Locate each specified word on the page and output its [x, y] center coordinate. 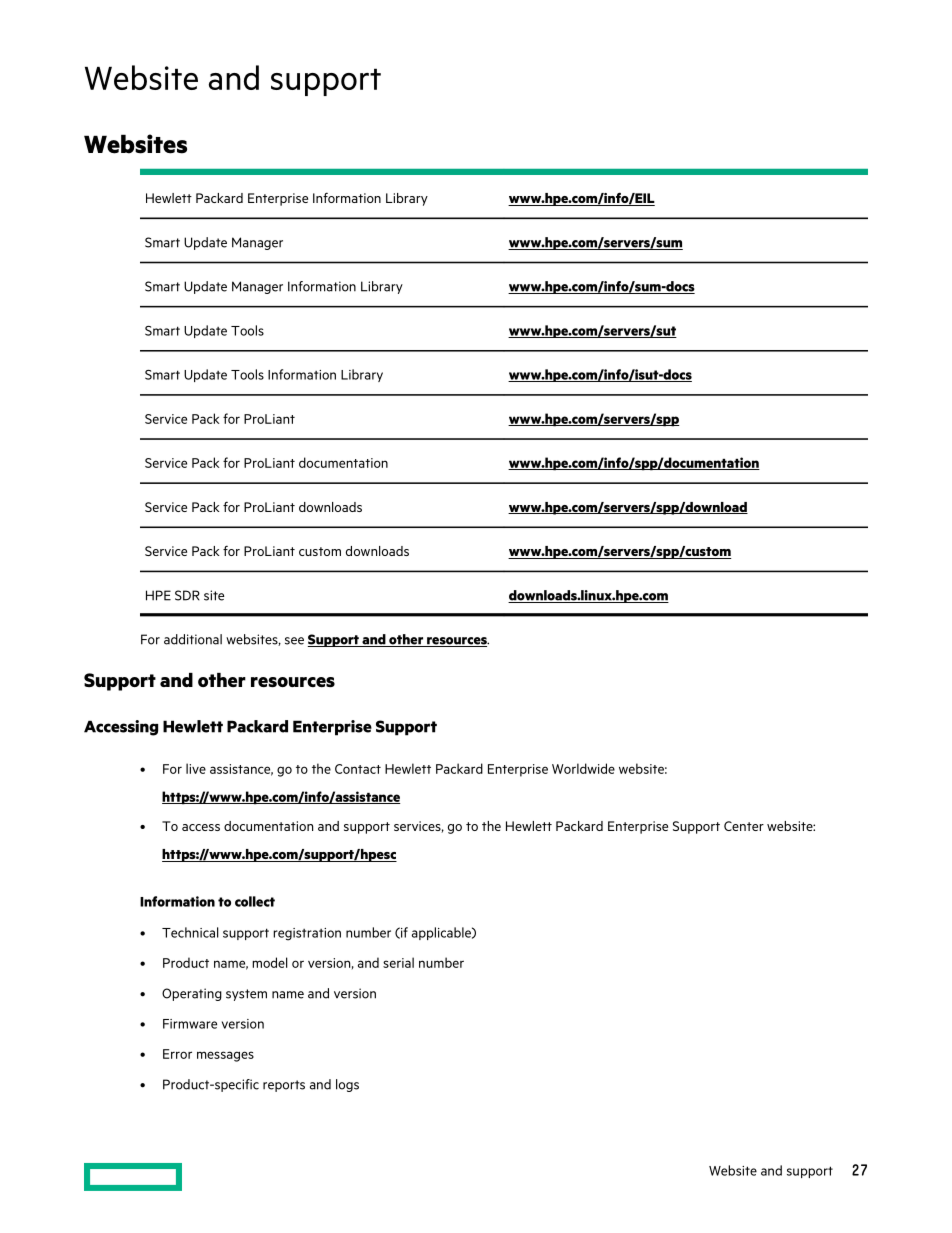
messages [225, 1056]
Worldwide [583, 768]
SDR [187, 595]
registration [307, 934]
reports [284, 1086]
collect [255, 901]
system [246, 995]
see [294, 641]
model [270, 962]
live [196, 768]
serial [398, 962]
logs [347, 1085]
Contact [358, 769]
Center [744, 826]
